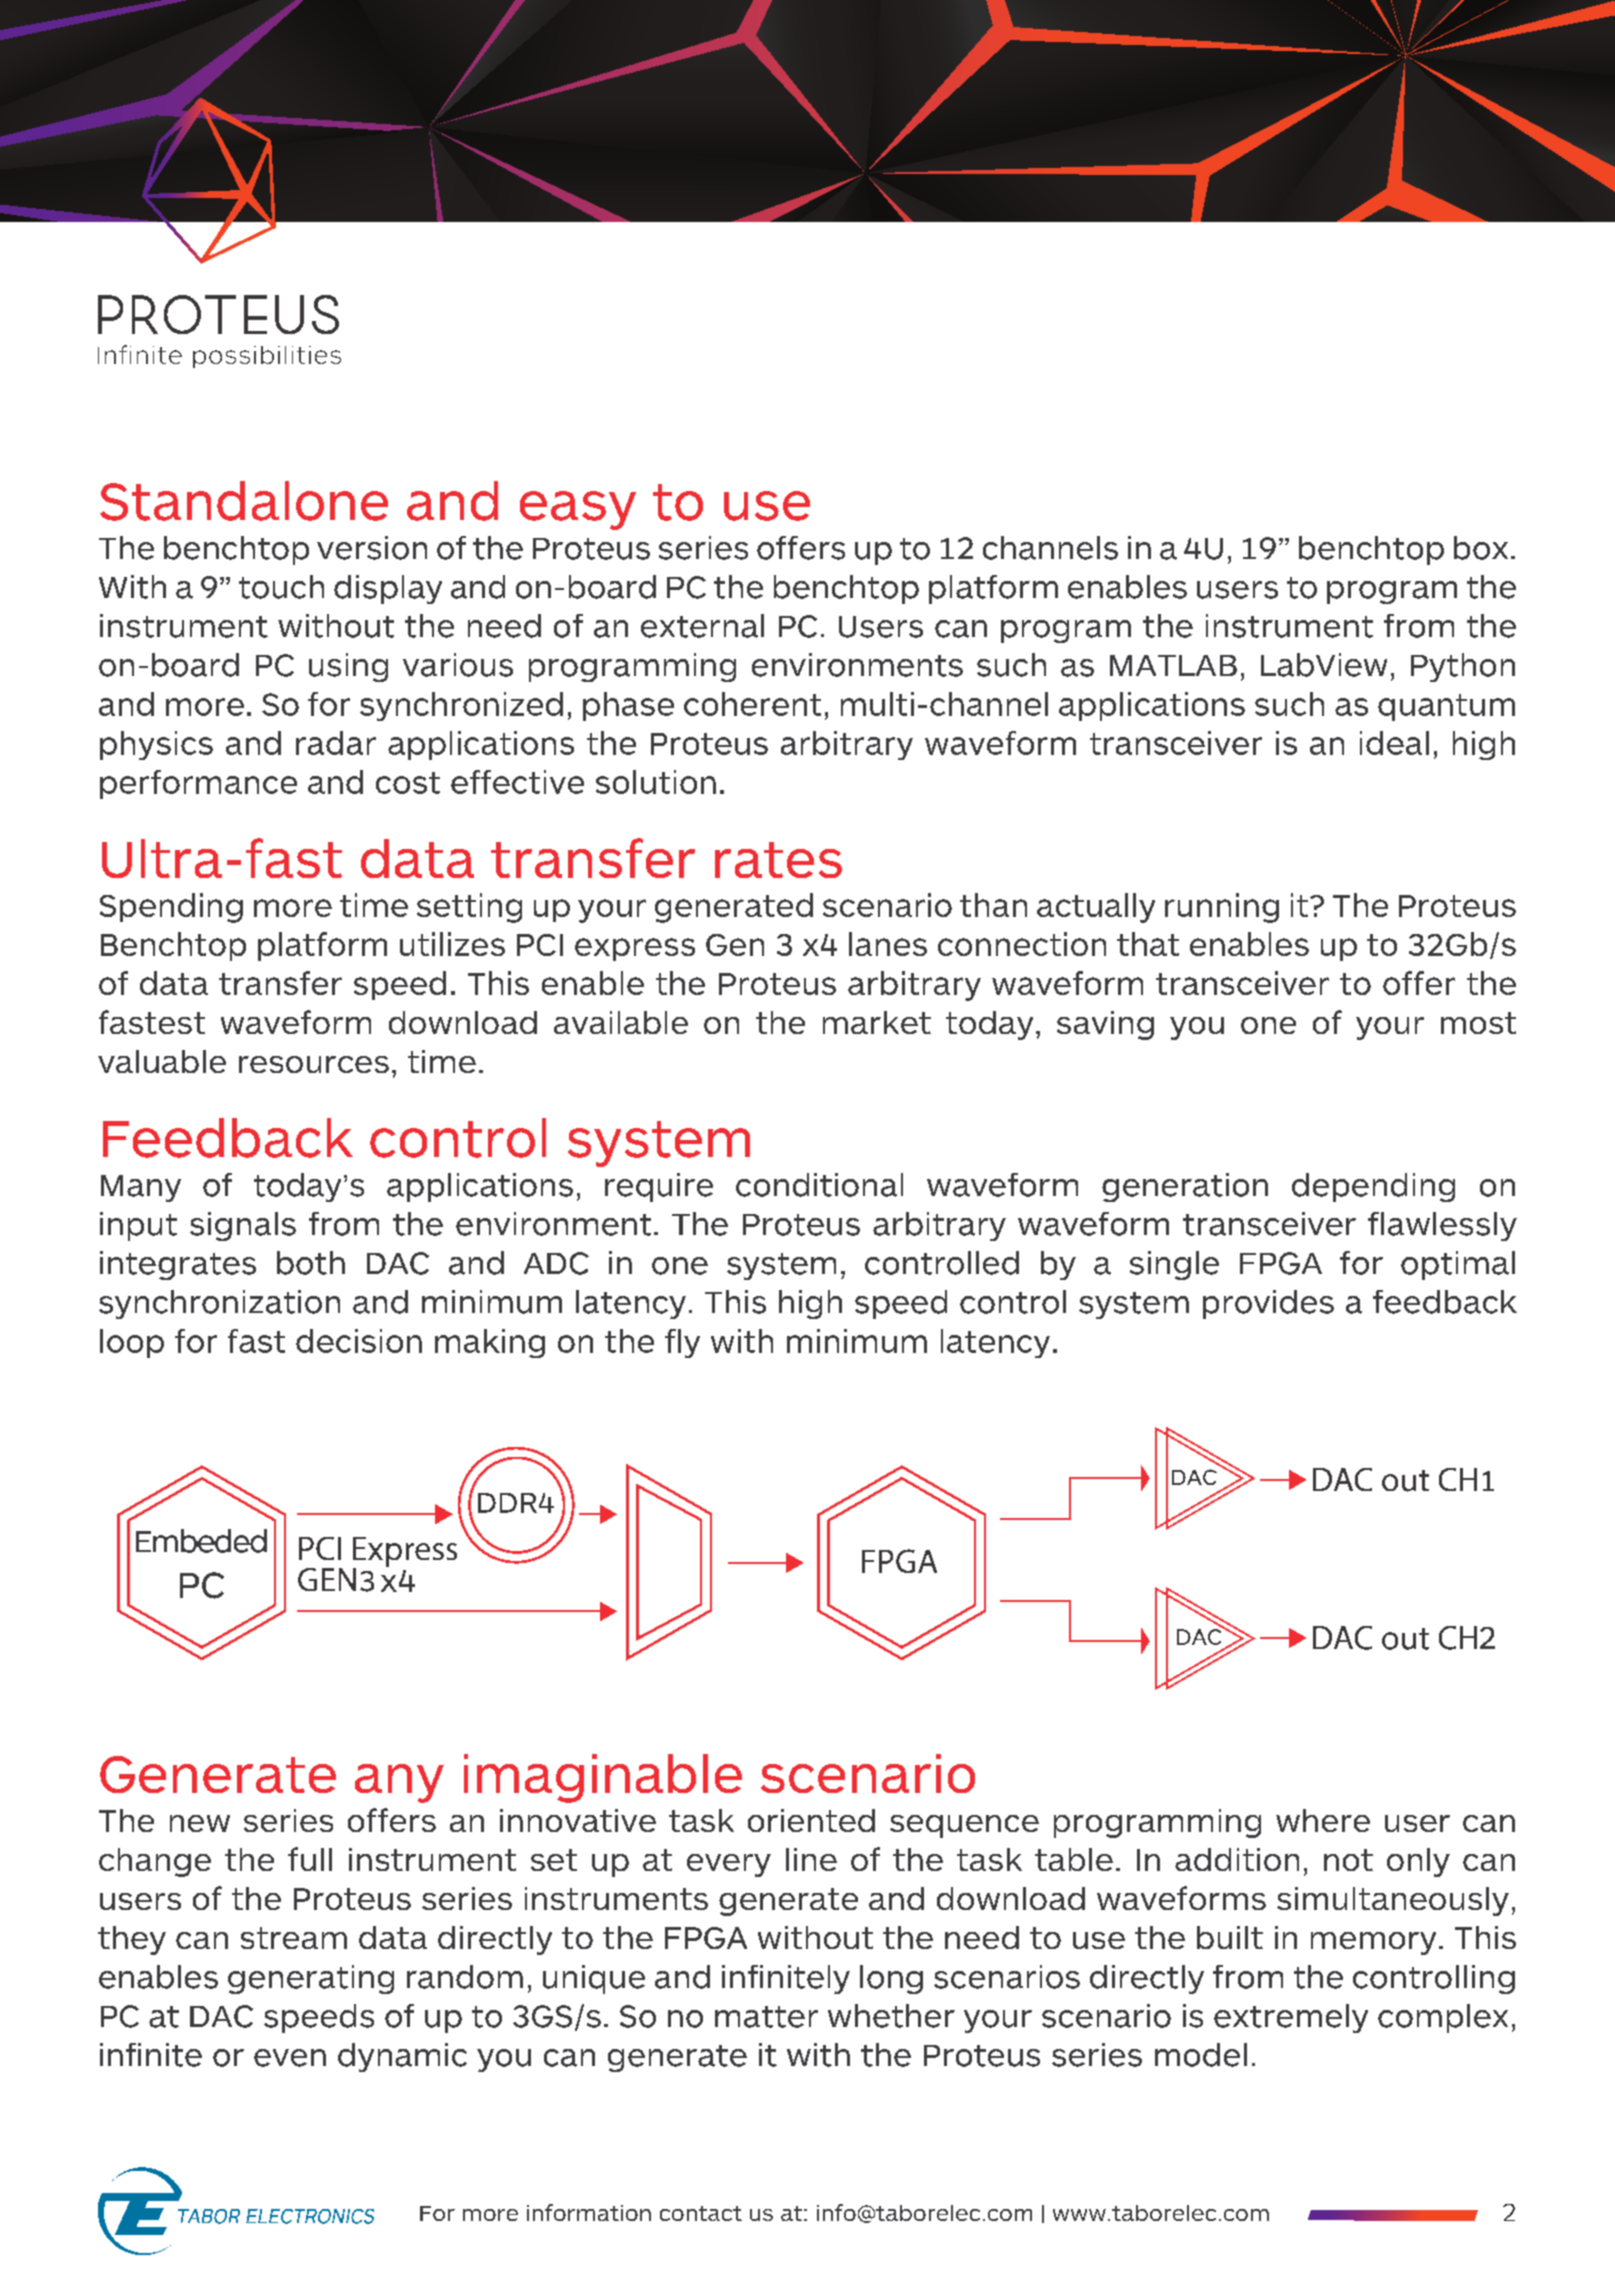 This screenshot has width=1615, height=2284. Describe the element at coordinates (1373, 1187) in the screenshot. I see `depending` at that location.
